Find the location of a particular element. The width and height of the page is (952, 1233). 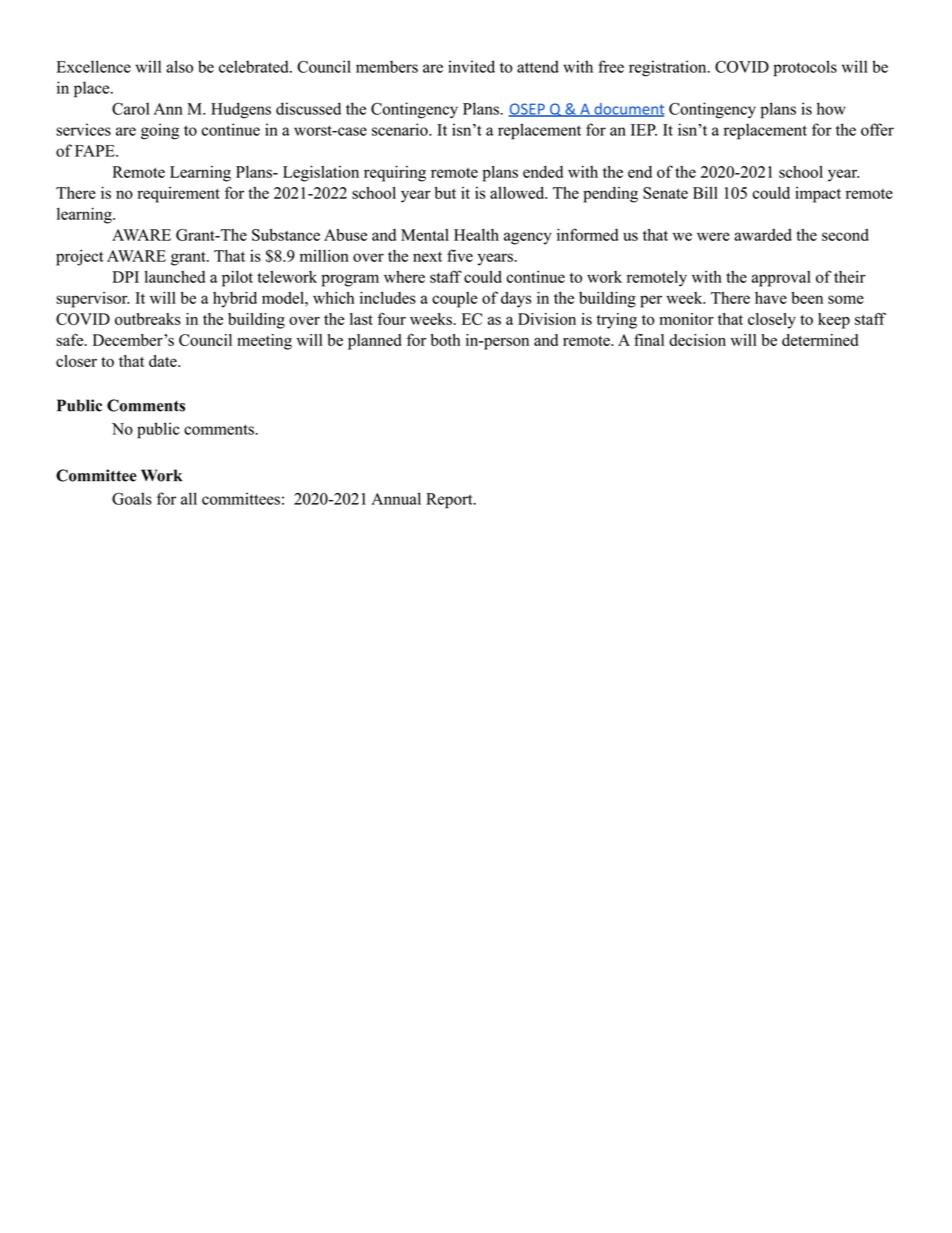

protocols is located at coordinates (805, 68).
